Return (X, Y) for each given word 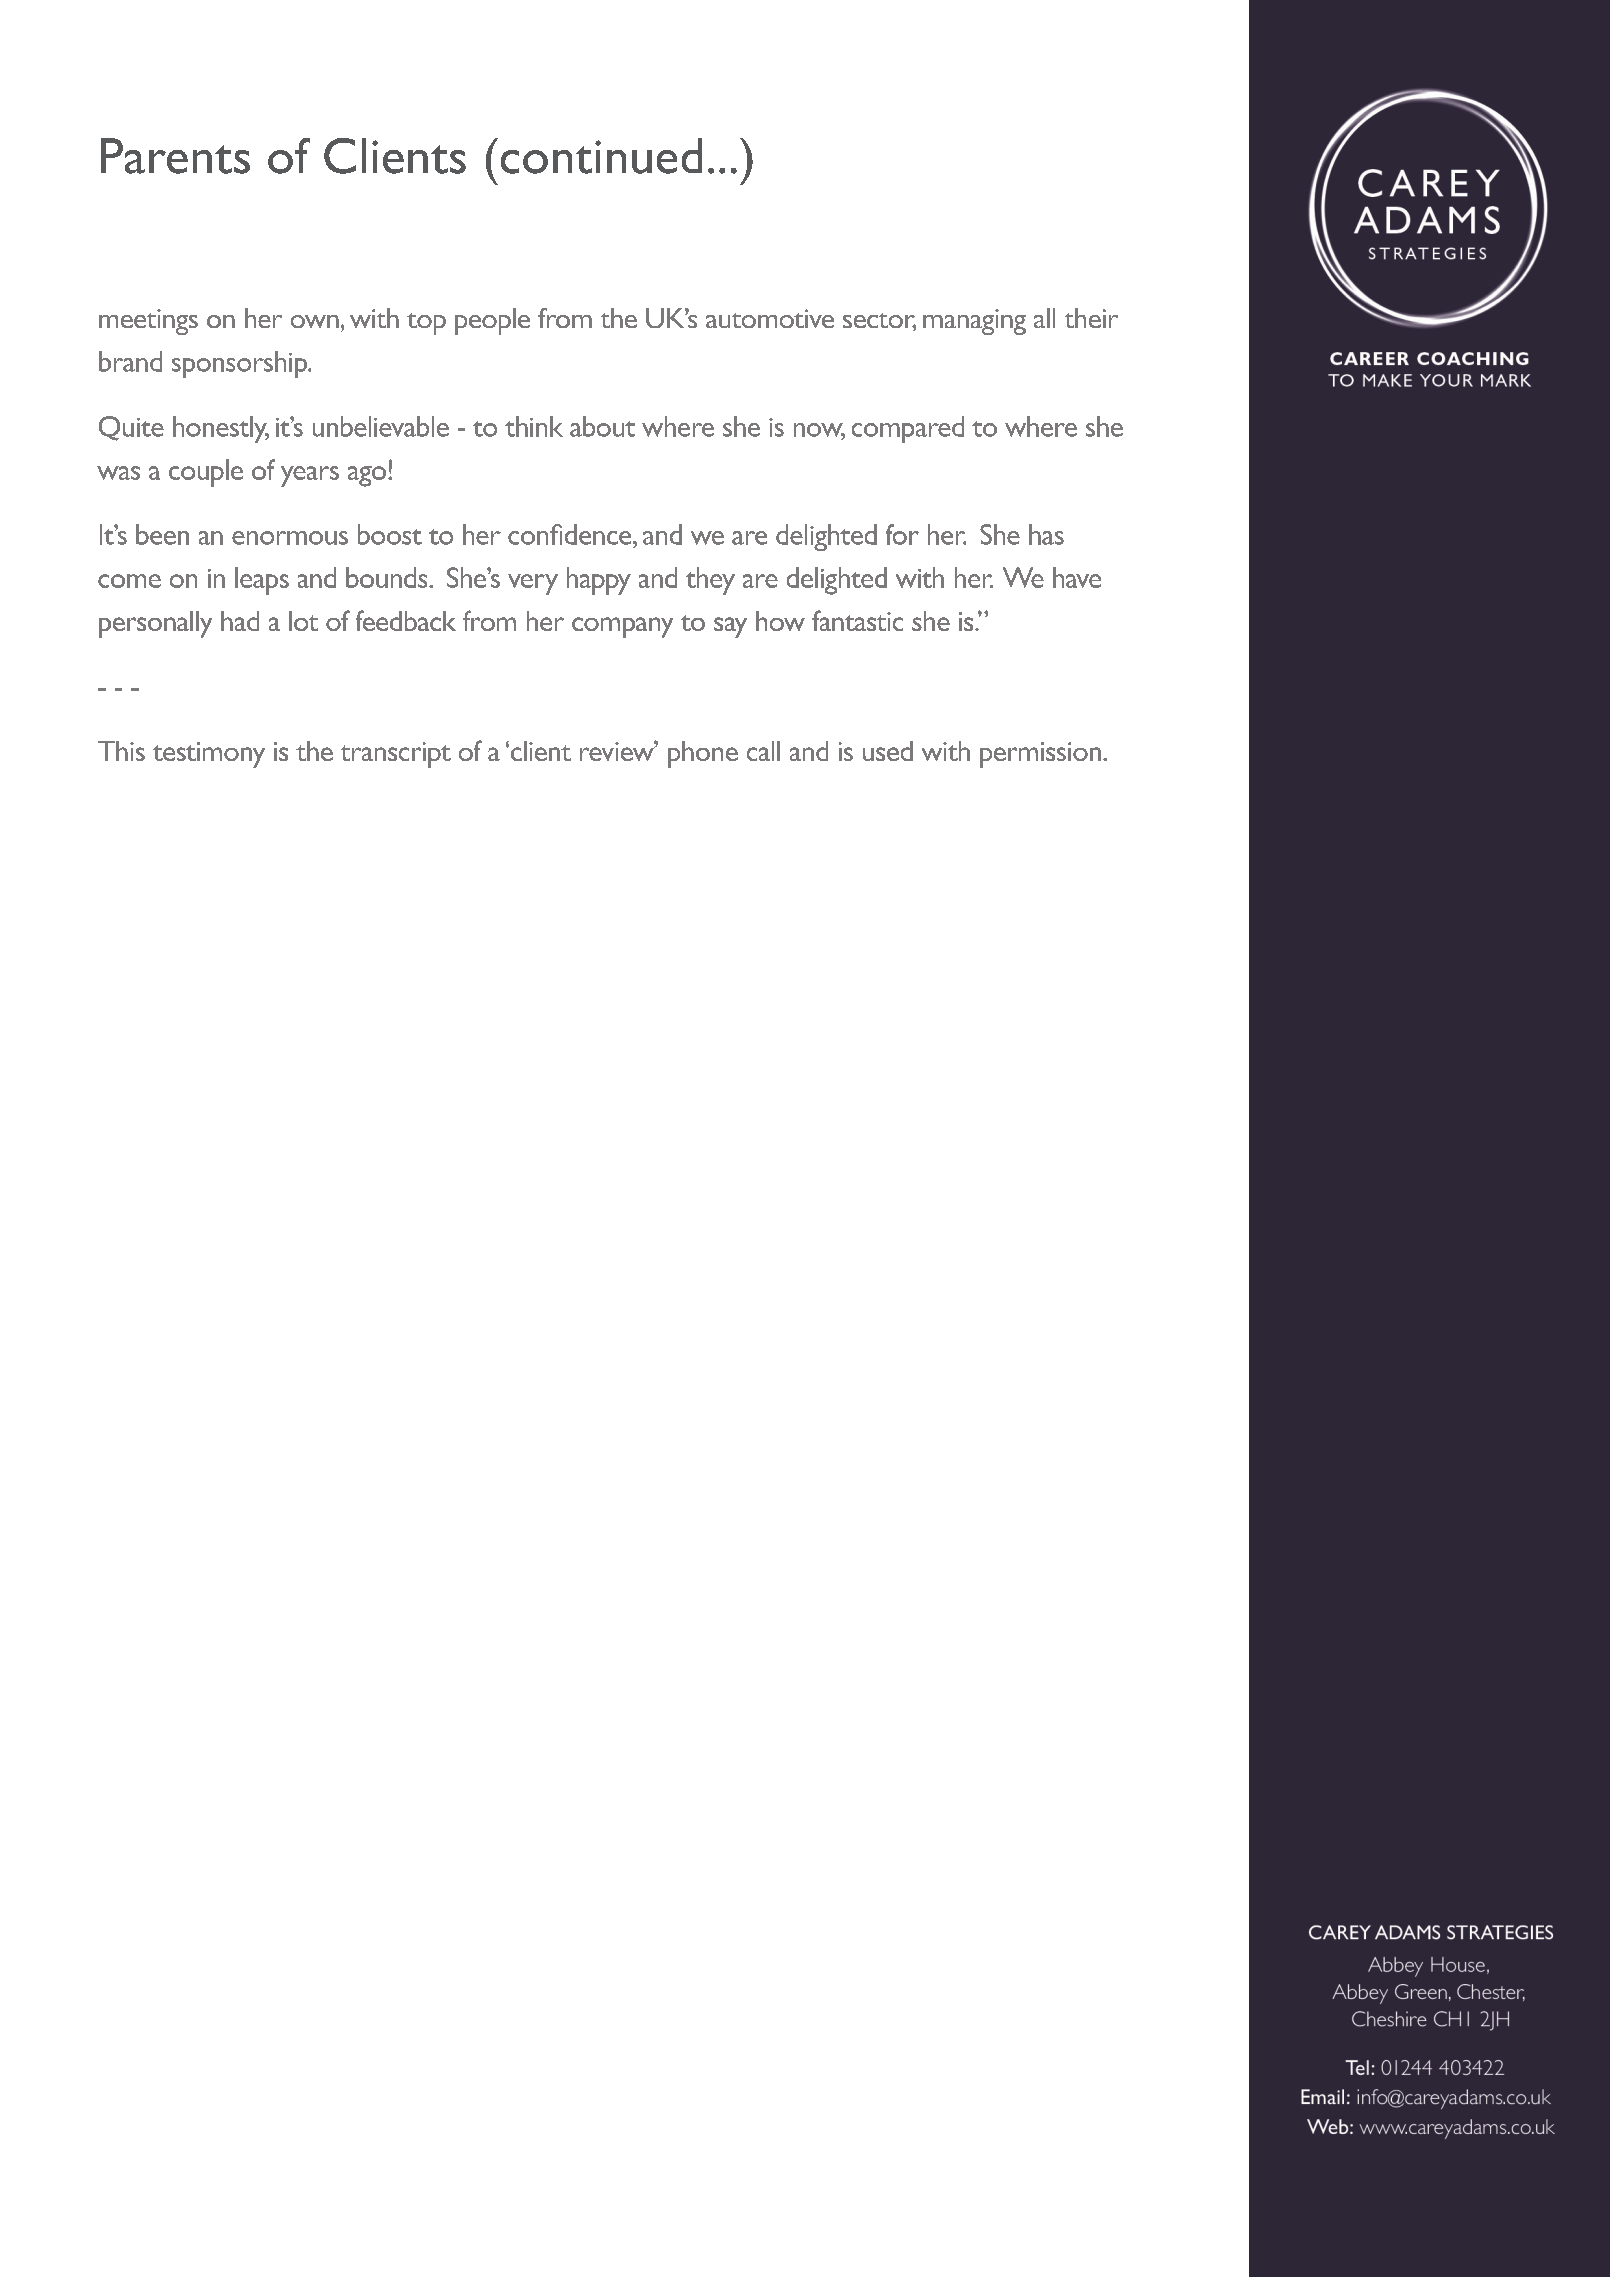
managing (974, 322)
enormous (290, 538)
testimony (209, 755)
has (1046, 534)
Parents (175, 156)
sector (879, 322)
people (492, 321)
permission (1040, 755)
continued (601, 156)
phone (703, 754)
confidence (571, 534)
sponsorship (241, 364)
